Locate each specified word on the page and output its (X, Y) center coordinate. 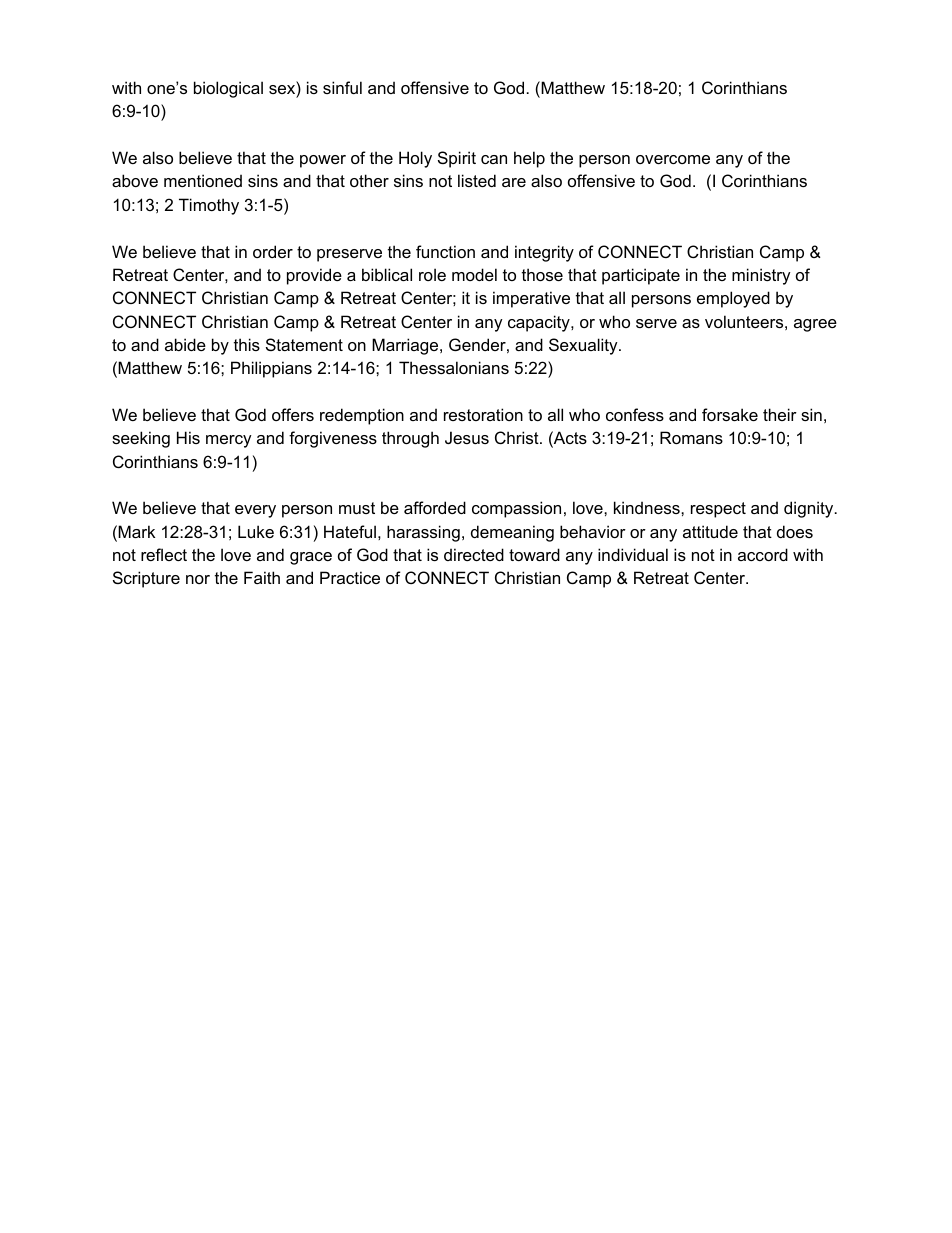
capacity (540, 323)
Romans (691, 437)
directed (474, 554)
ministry (761, 276)
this (247, 344)
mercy (229, 441)
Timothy (209, 206)
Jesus (467, 437)
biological (228, 89)
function (445, 251)
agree (815, 325)
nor (198, 579)
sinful (342, 87)
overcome (673, 159)
